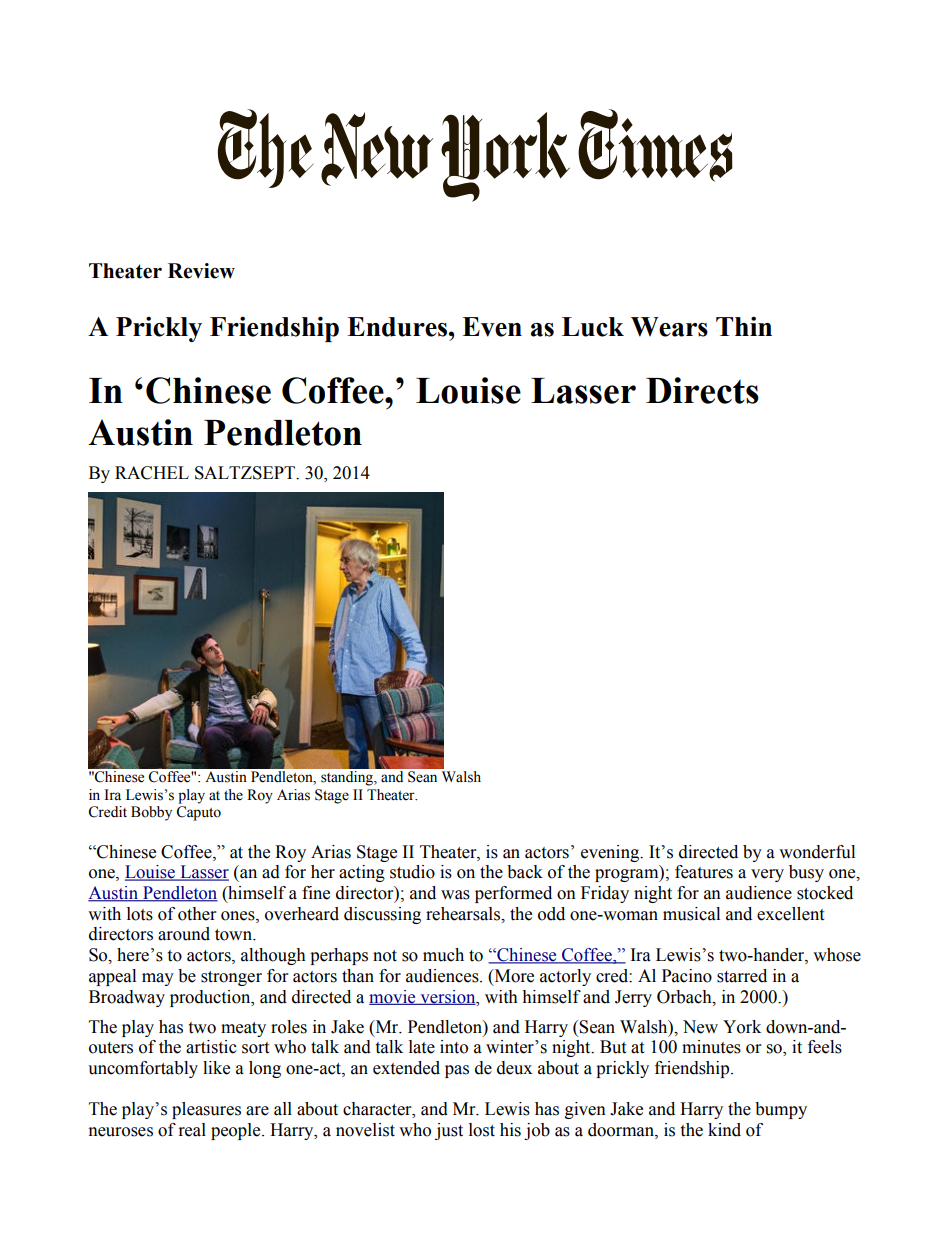  Describe the element at coordinates (201, 271) in the screenshot. I see `Review` at that location.
